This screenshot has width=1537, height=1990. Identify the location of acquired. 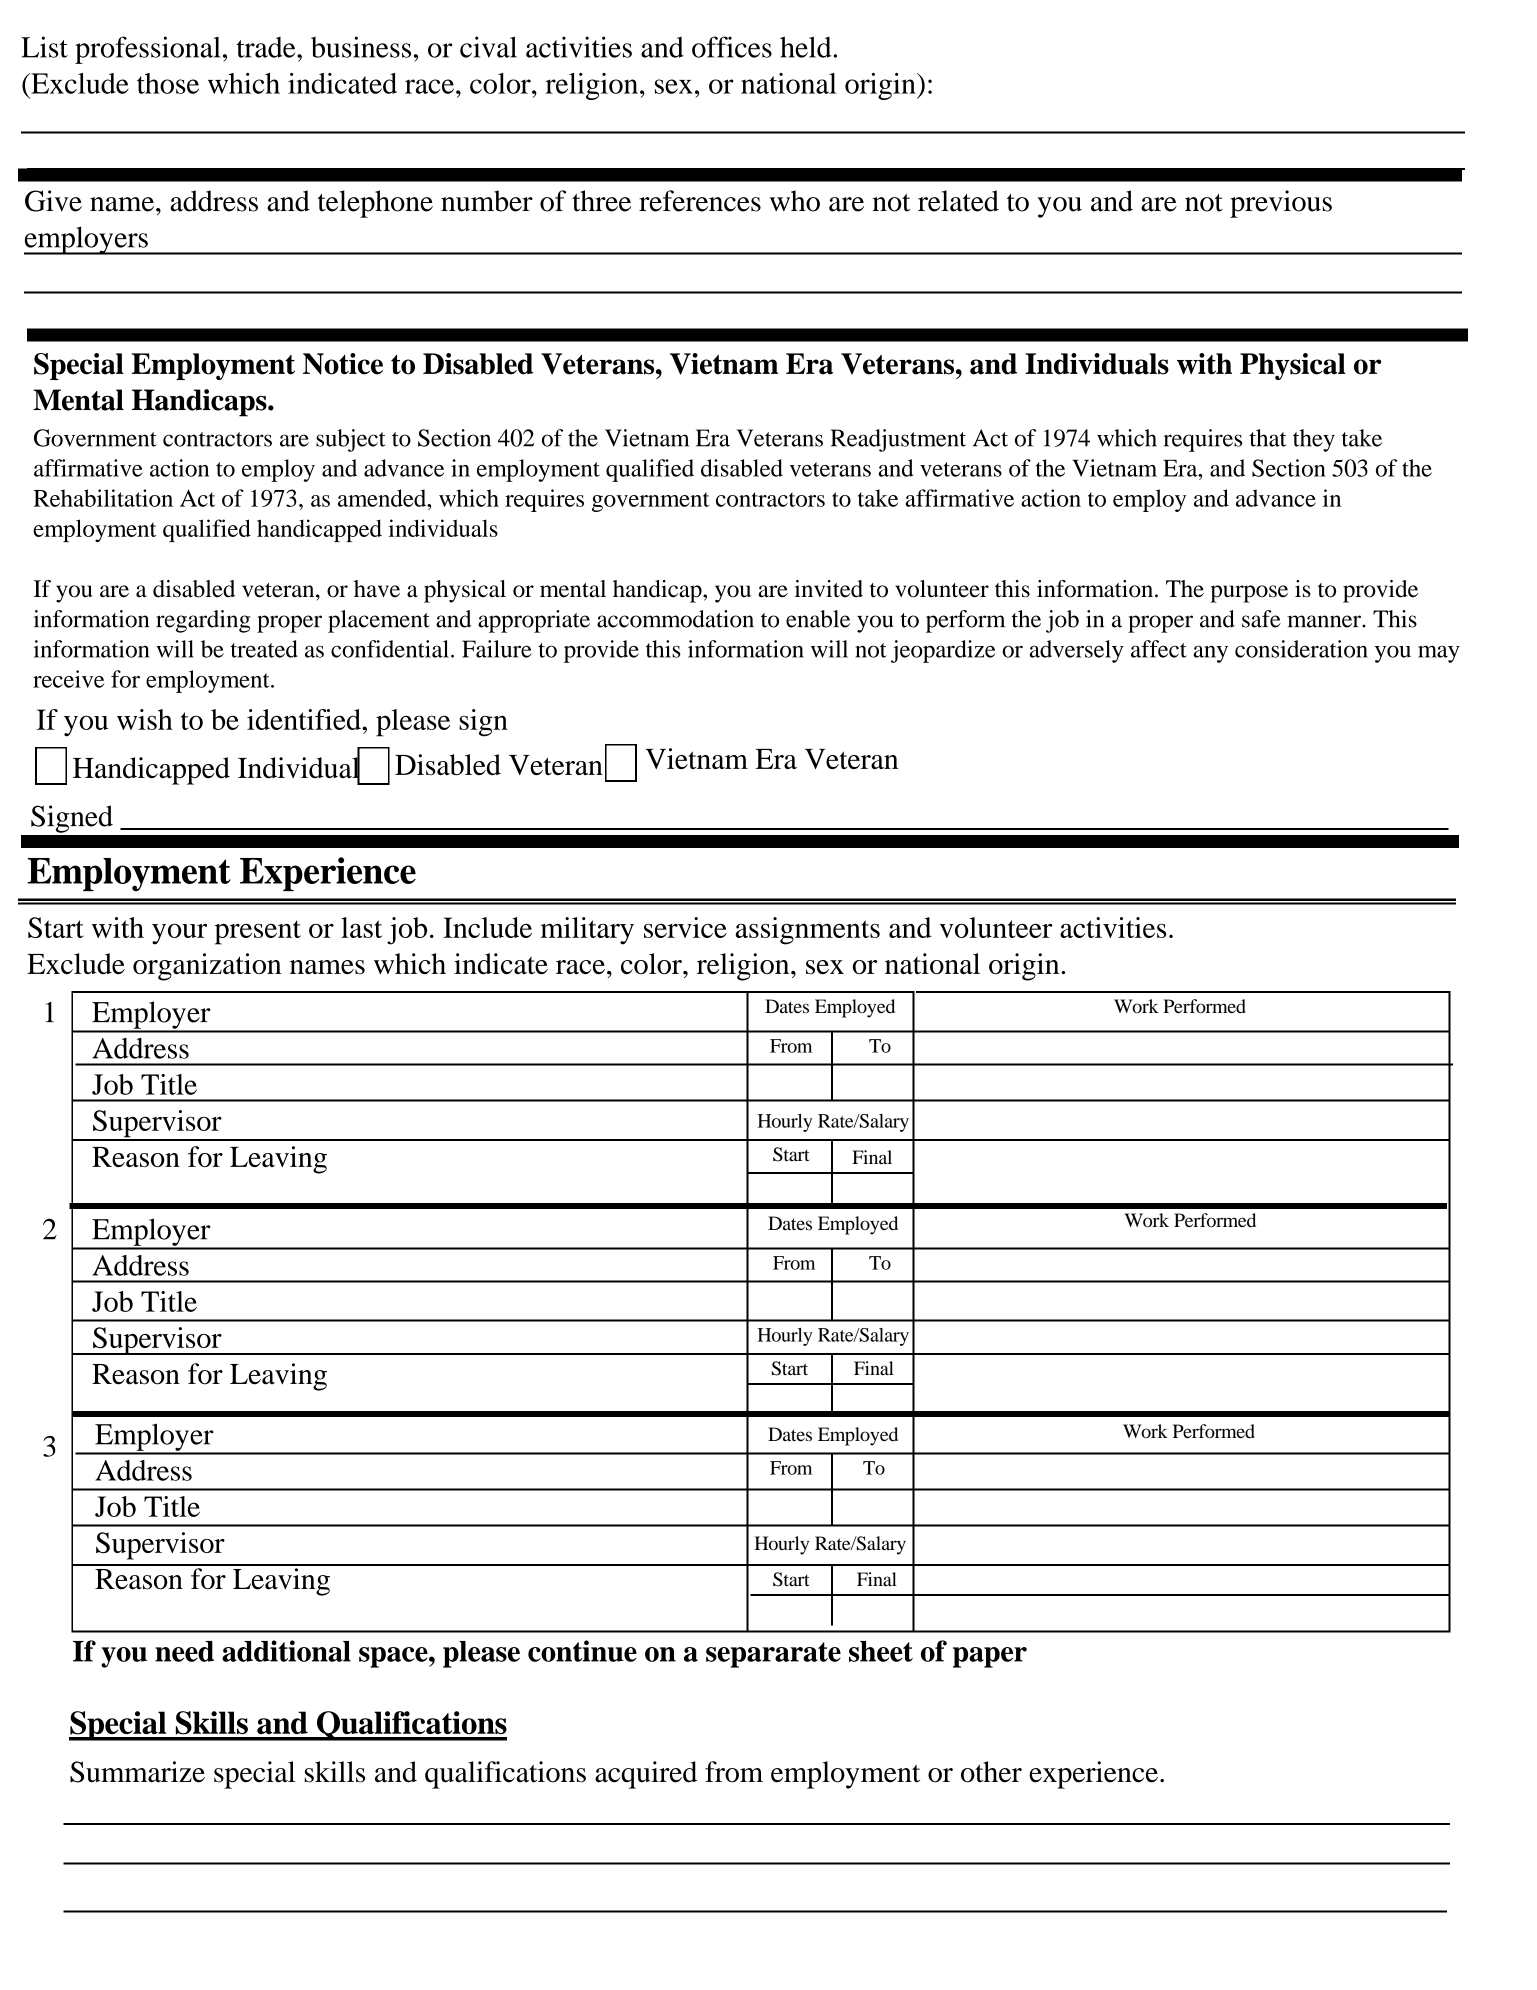
(646, 1775).
